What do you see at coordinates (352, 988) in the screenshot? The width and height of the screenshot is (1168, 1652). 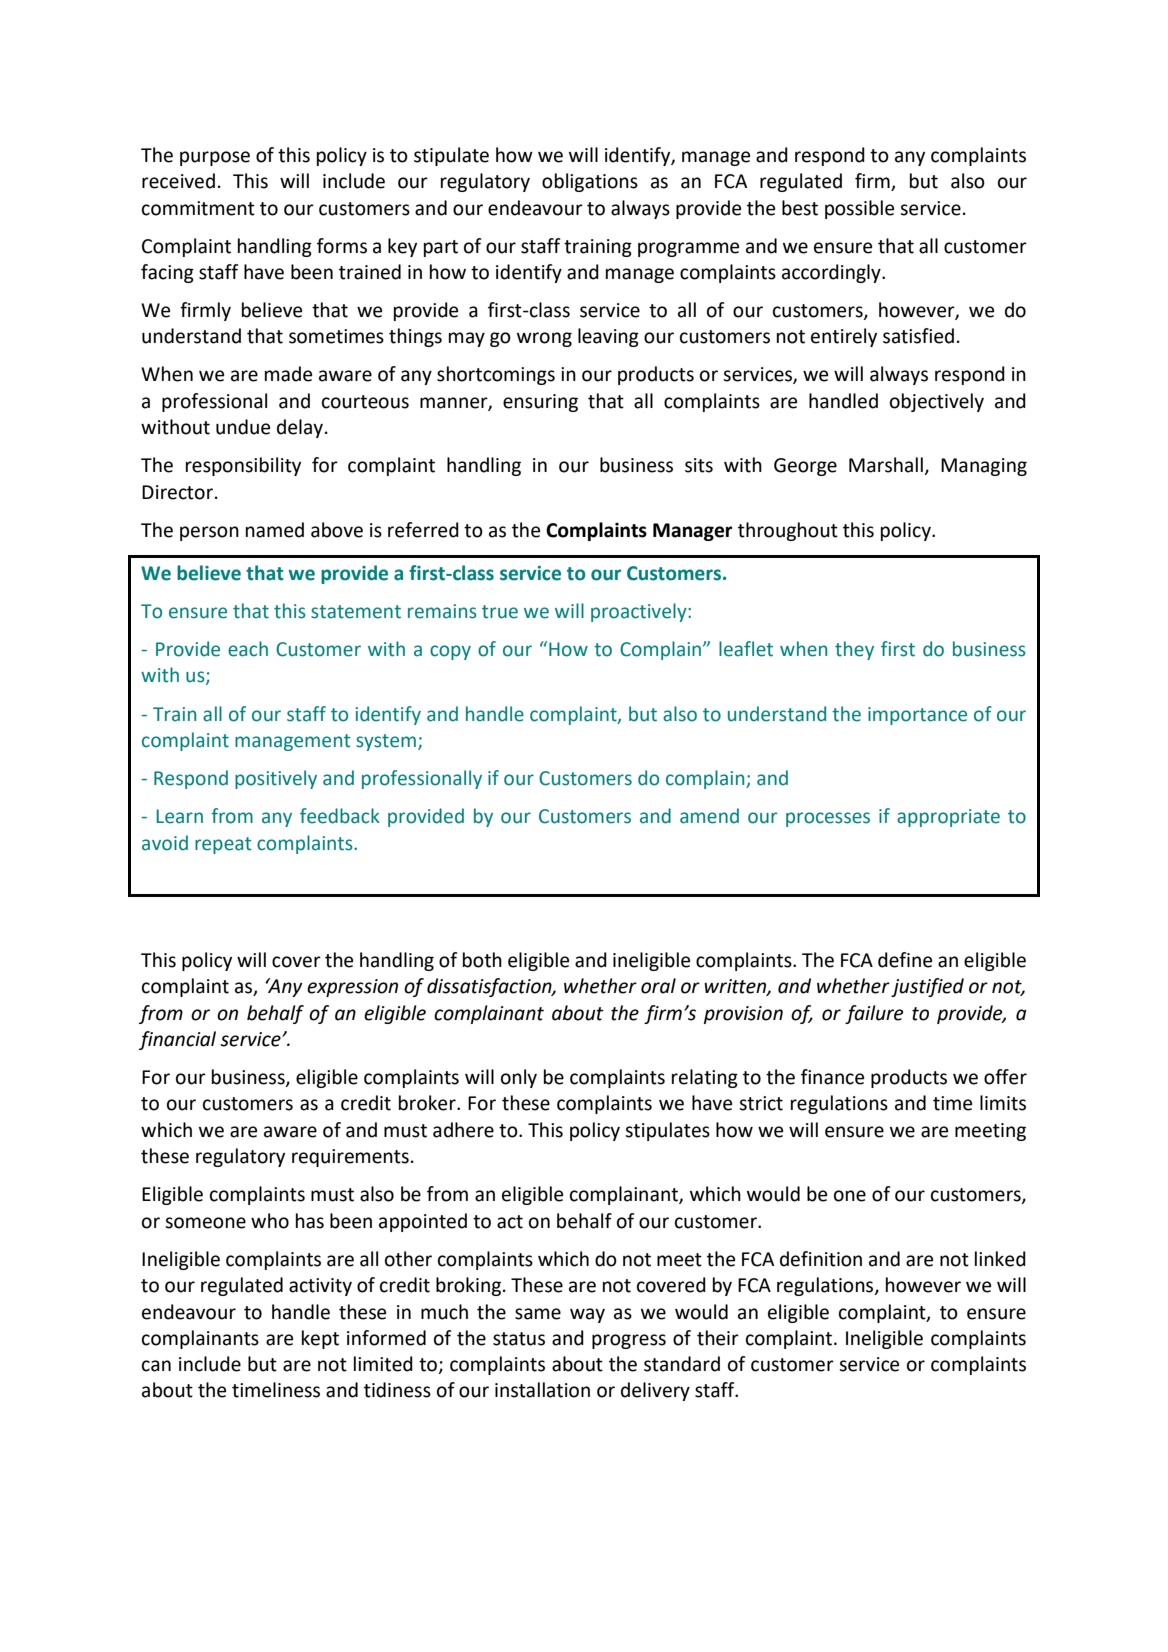 I see `expression` at bounding box center [352, 988].
